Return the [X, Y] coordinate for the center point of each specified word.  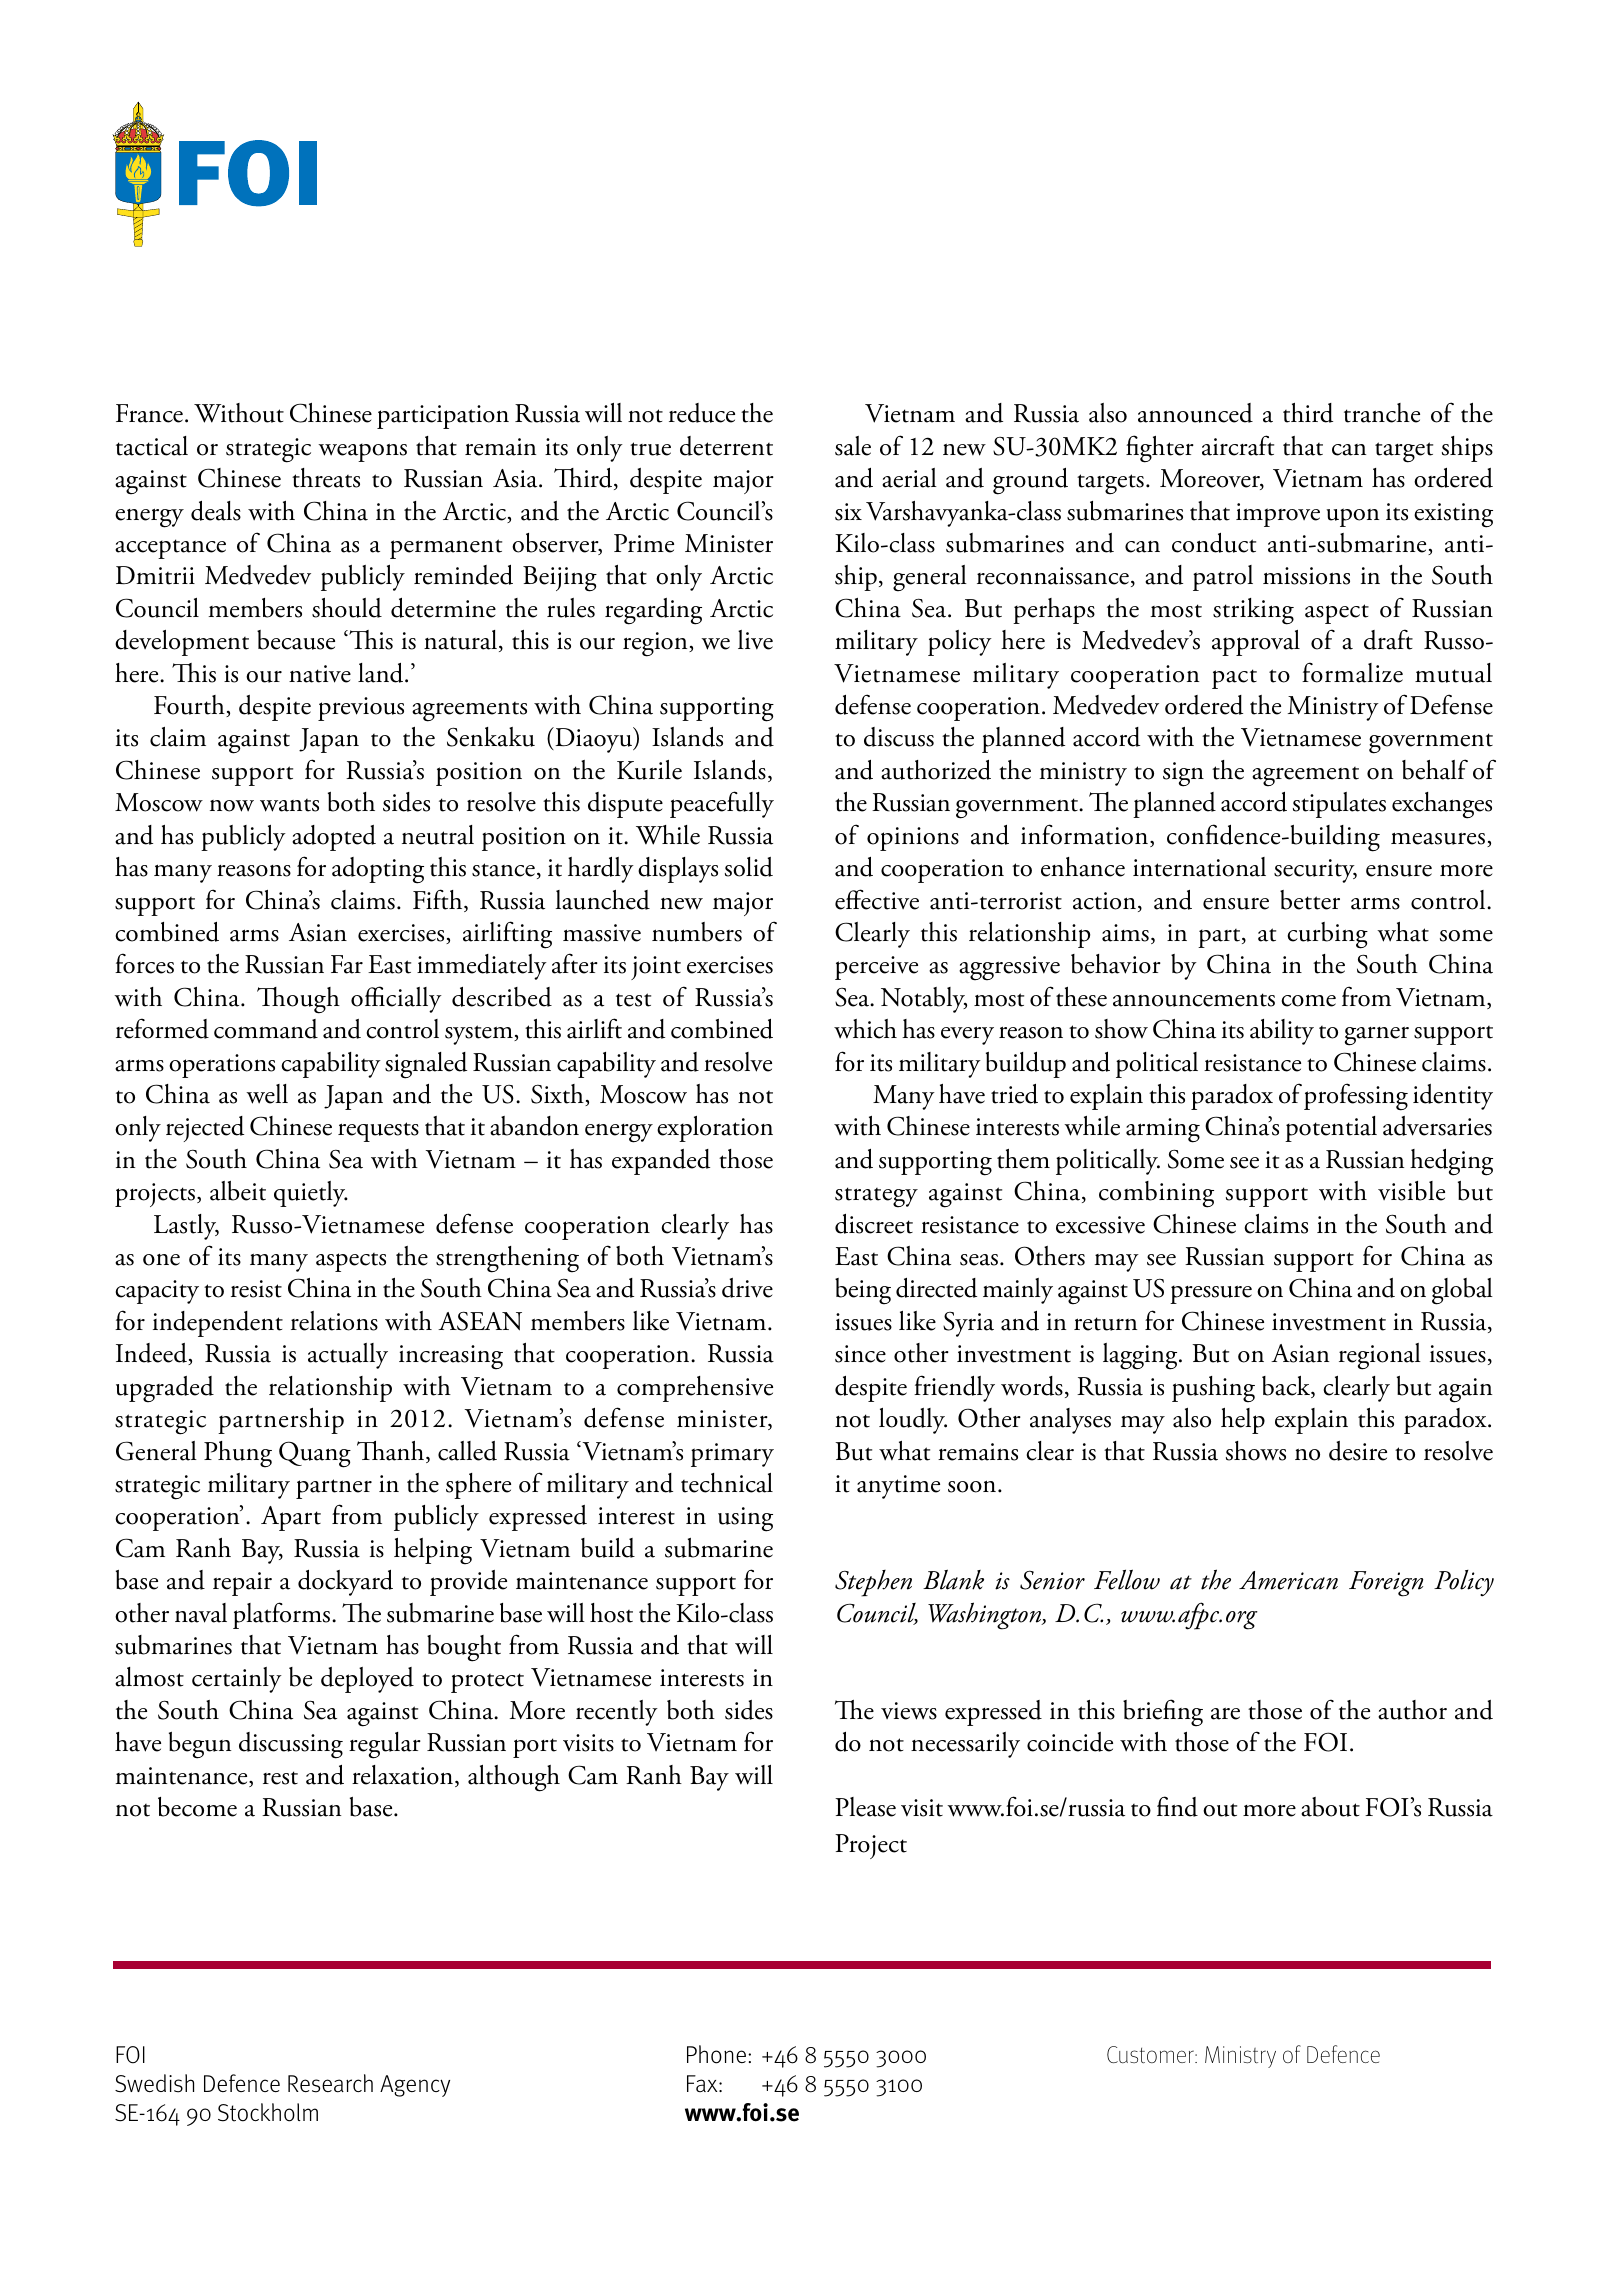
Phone [718, 2054]
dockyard [345, 1583]
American [1288, 1580]
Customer [1151, 2054]
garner [1377, 1036]
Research [330, 2083]
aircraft [1238, 445]
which [865, 1029]
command [266, 1029]
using [745, 1519]
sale [853, 446]
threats [326, 478]
